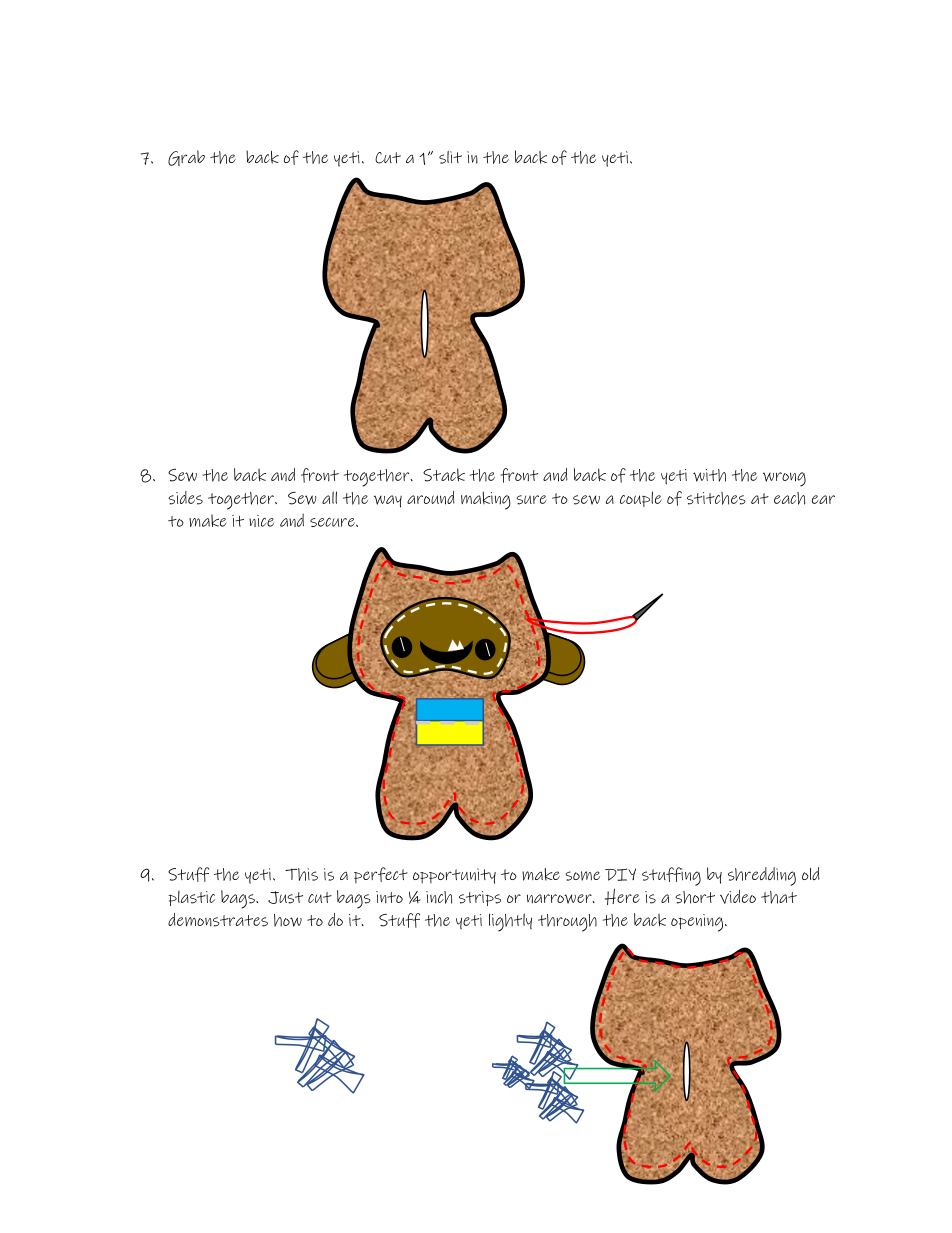 The image size is (952, 1233). Describe the element at coordinates (762, 876) in the screenshot. I see `shredding` at that location.
